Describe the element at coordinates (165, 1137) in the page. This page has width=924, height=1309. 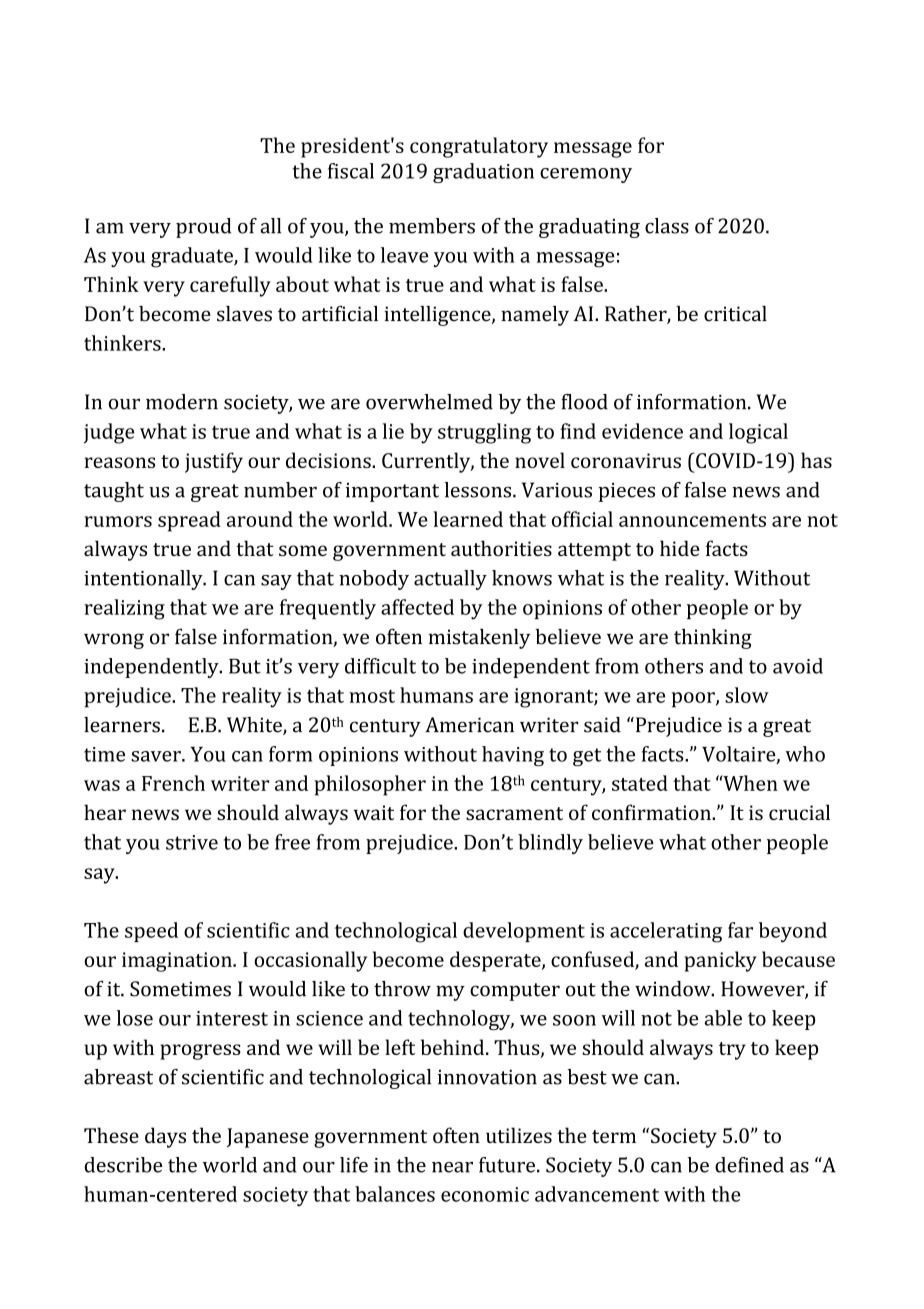
I see `days` at that location.
